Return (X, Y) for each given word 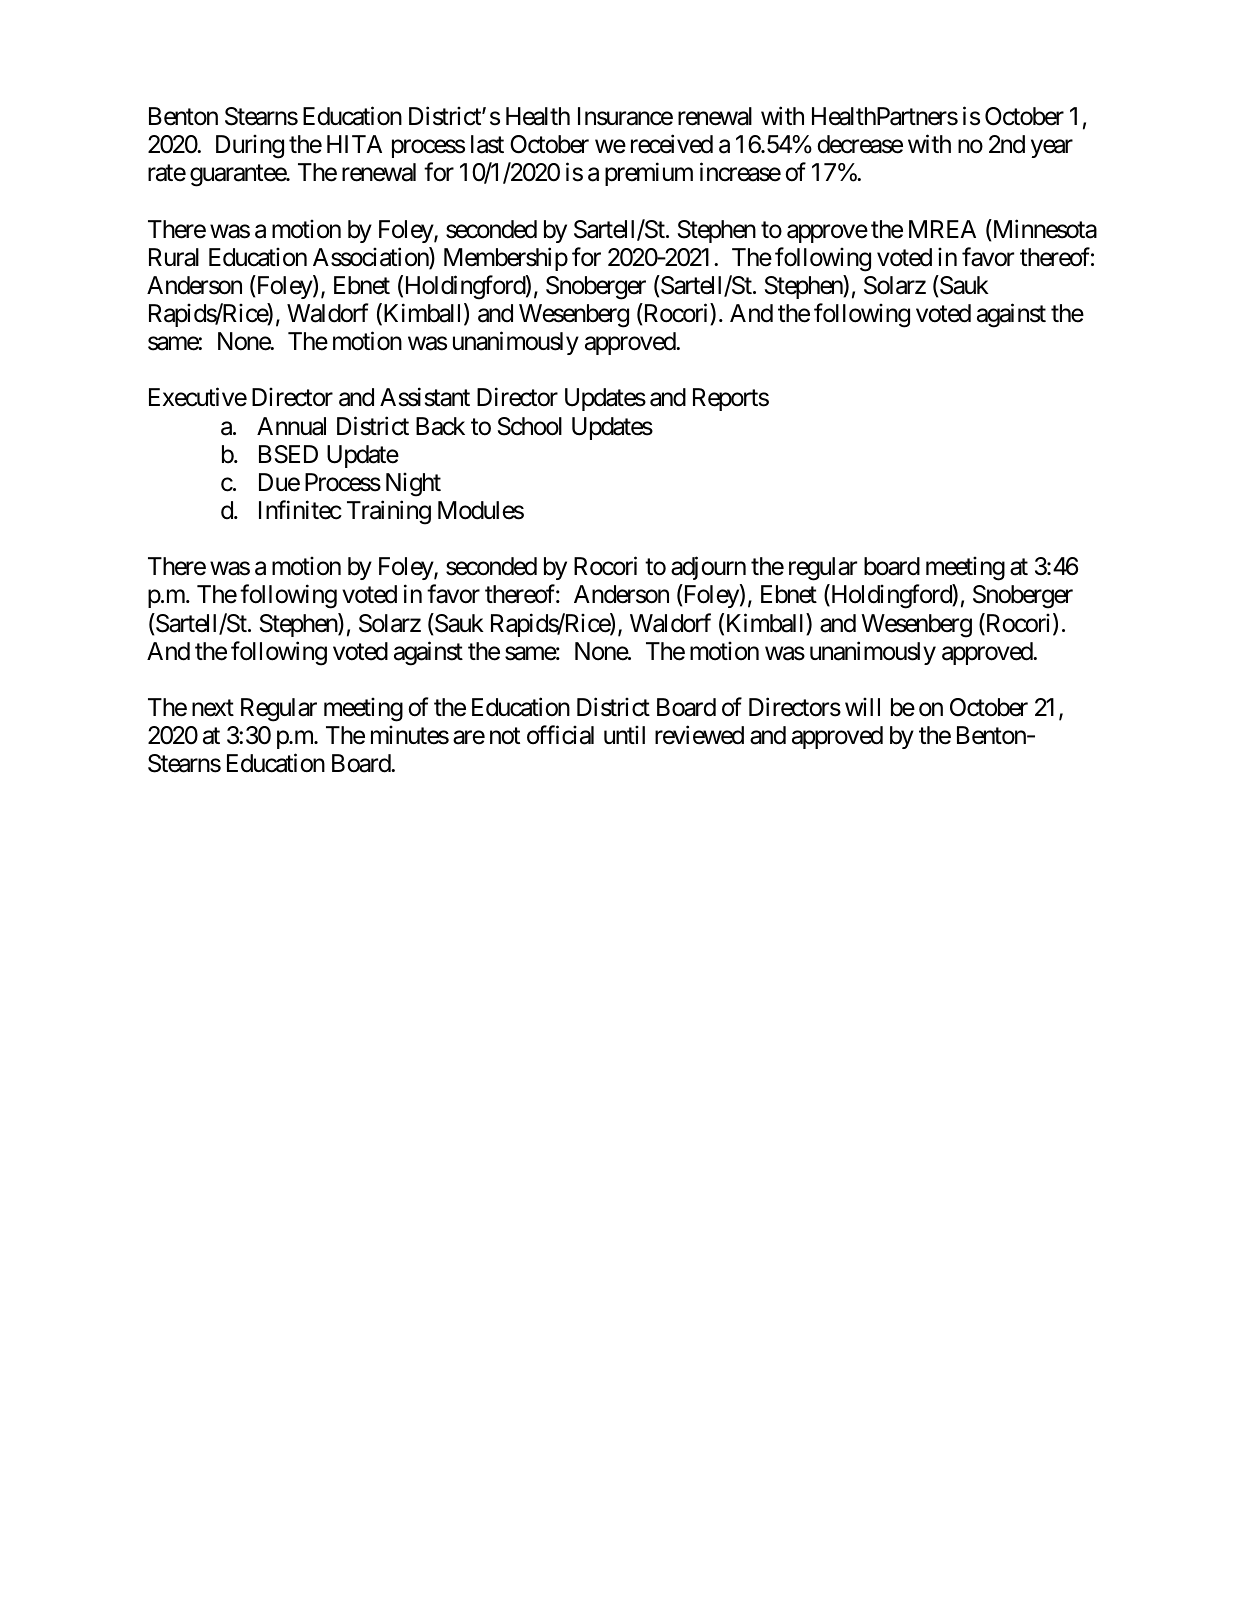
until (624, 734)
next (213, 708)
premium (649, 174)
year (1052, 149)
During (250, 146)
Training (389, 512)
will (862, 706)
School (530, 426)
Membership (506, 259)
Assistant (425, 397)
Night (413, 484)
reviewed (699, 735)
